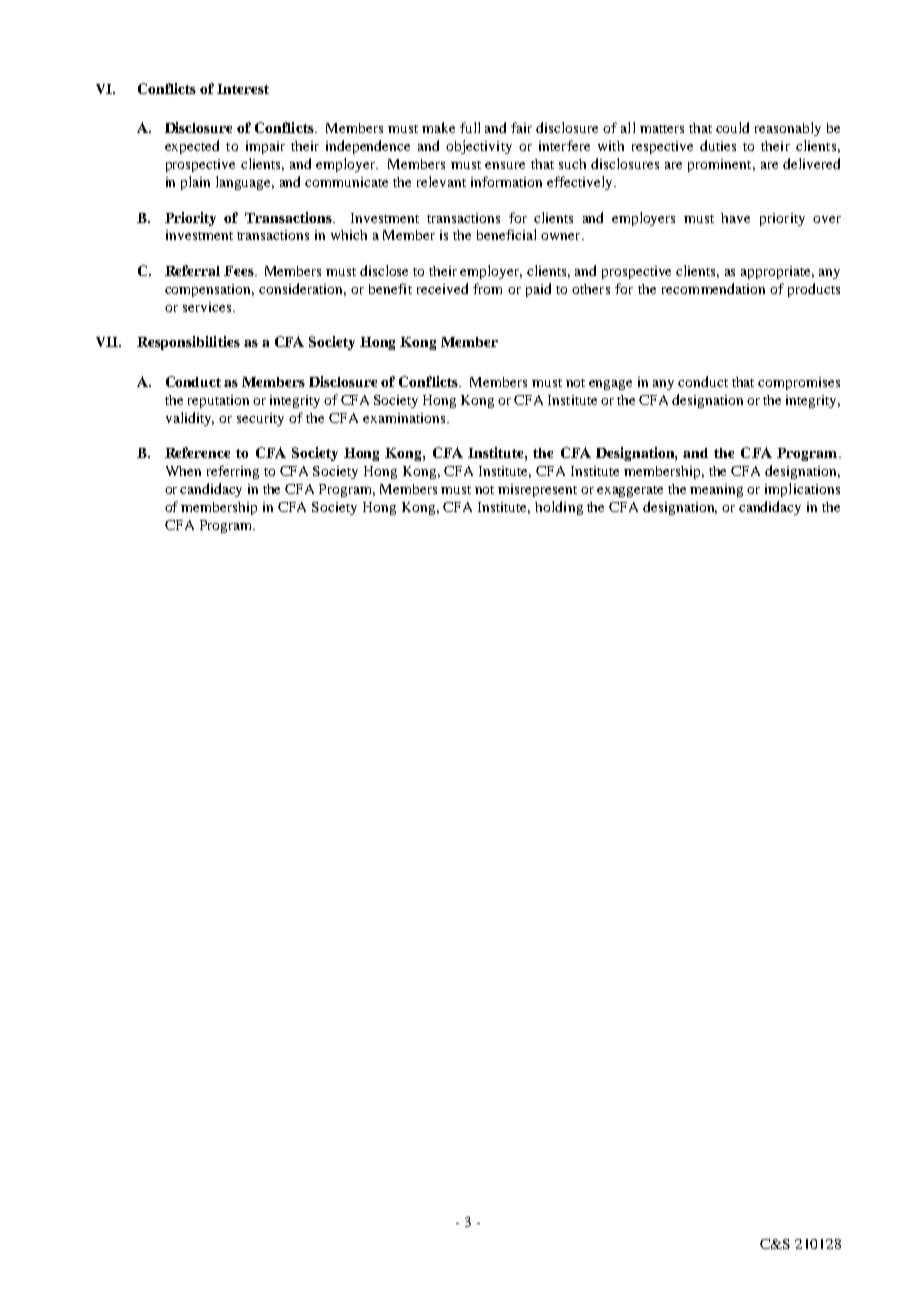 The width and height of the screenshot is (924, 1308). I want to click on Interest, so click(243, 89).
